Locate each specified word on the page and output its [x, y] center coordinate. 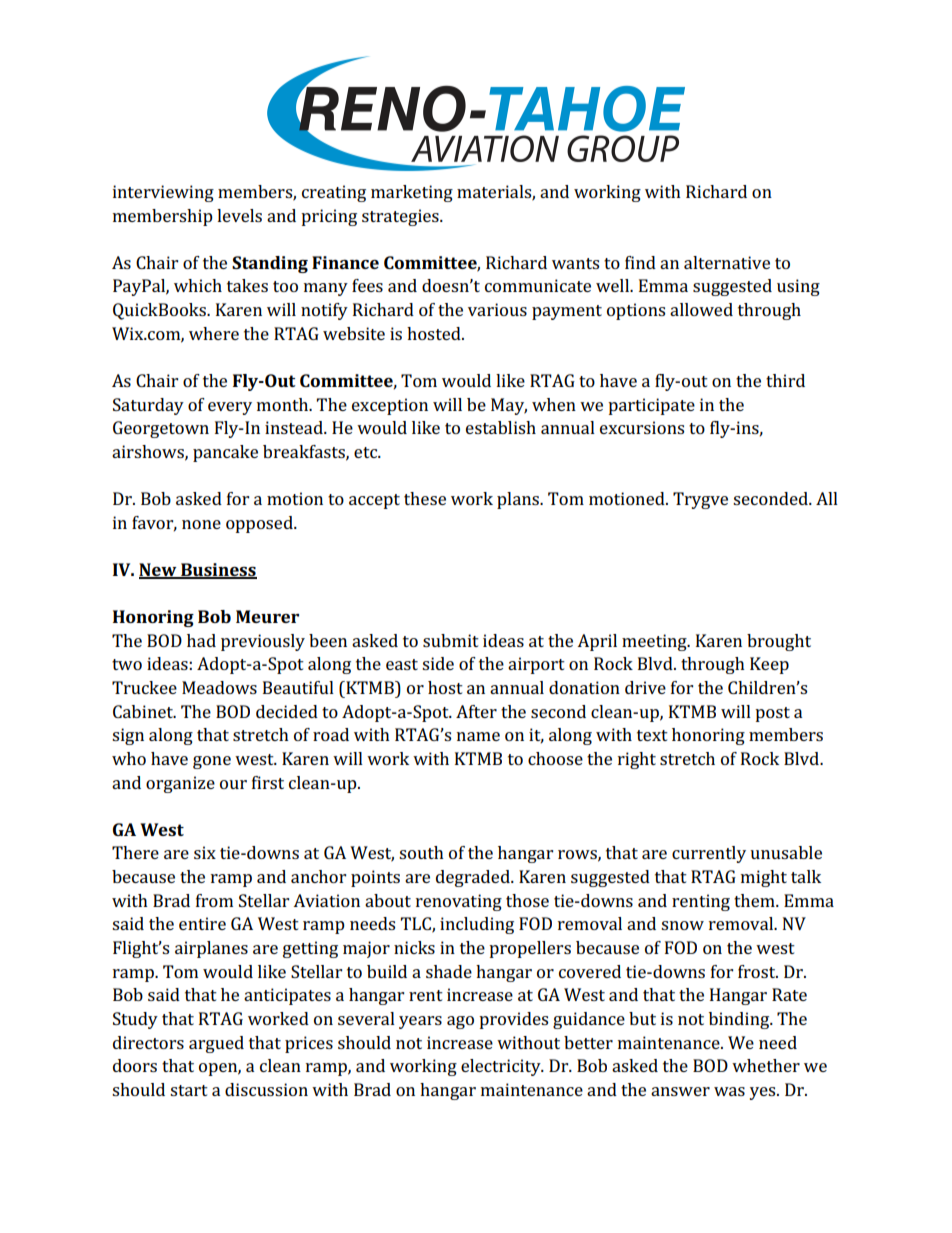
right [637, 760]
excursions [642, 427]
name [478, 736]
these [425, 498]
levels [239, 215]
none [201, 524]
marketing [412, 193]
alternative [727, 262]
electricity [502, 1067]
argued [216, 1044]
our [233, 784]
